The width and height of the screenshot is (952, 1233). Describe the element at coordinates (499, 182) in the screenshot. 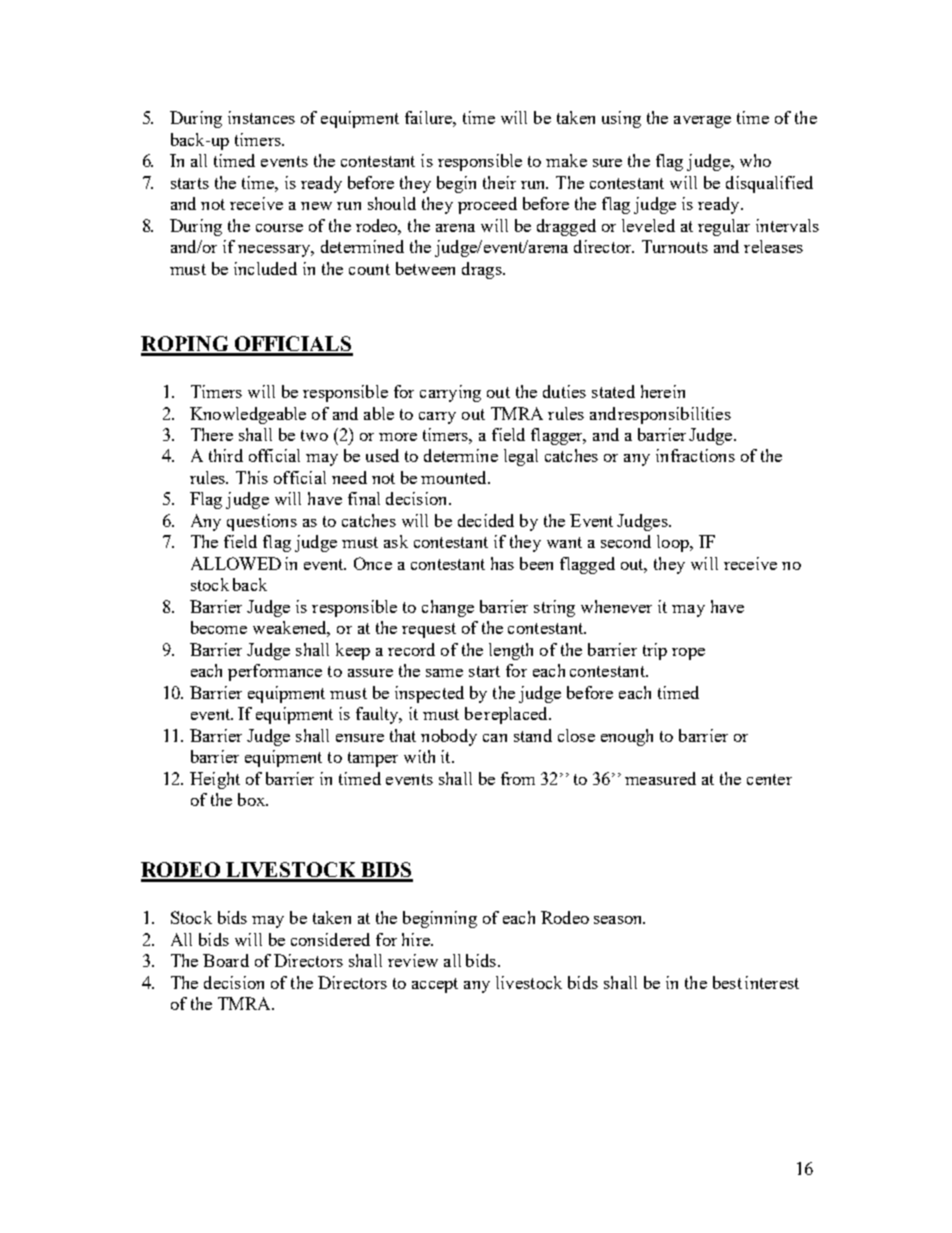

I see `their` at that location.
